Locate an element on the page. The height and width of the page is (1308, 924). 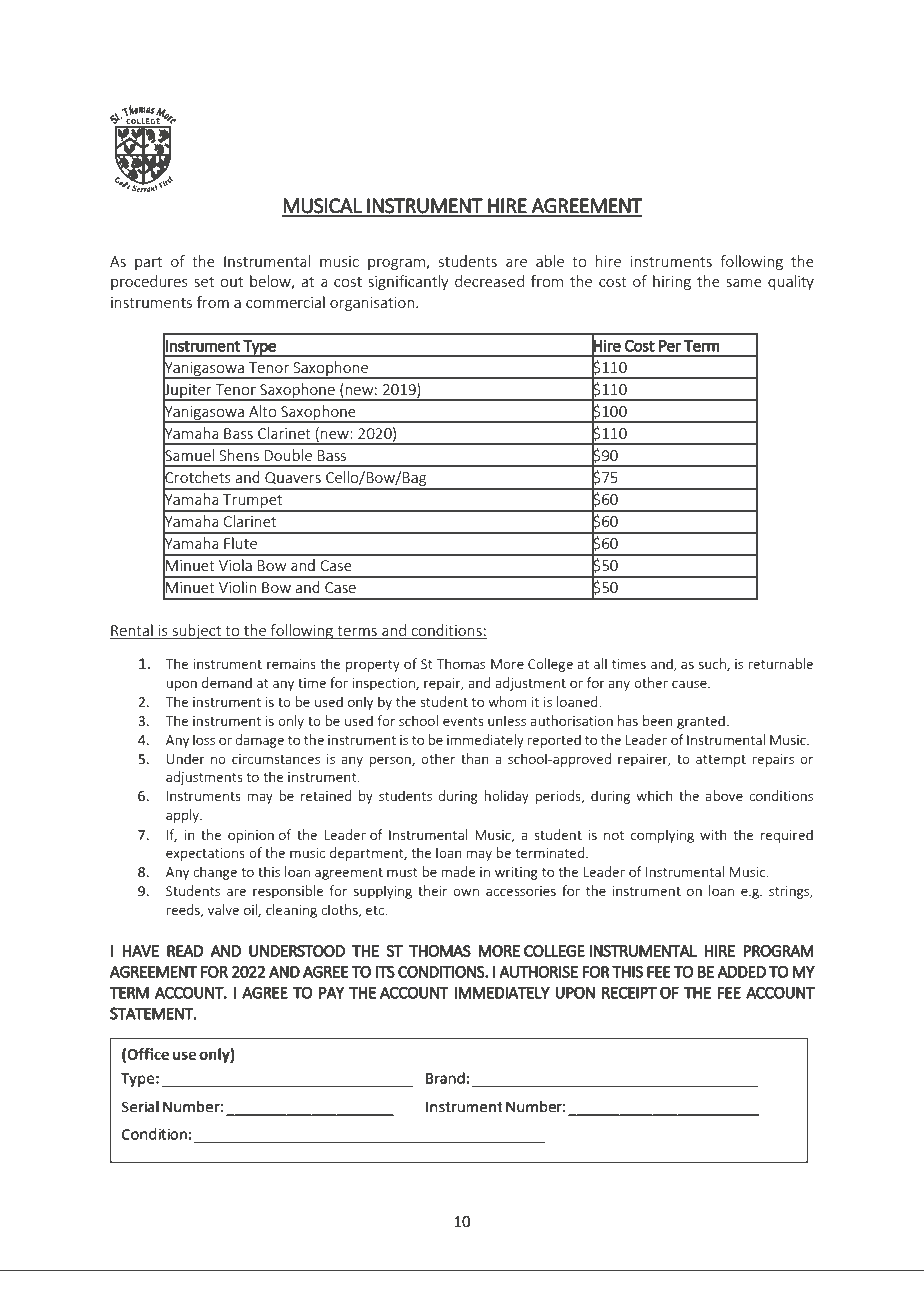
attempt is located at coordinates (721, 761).
